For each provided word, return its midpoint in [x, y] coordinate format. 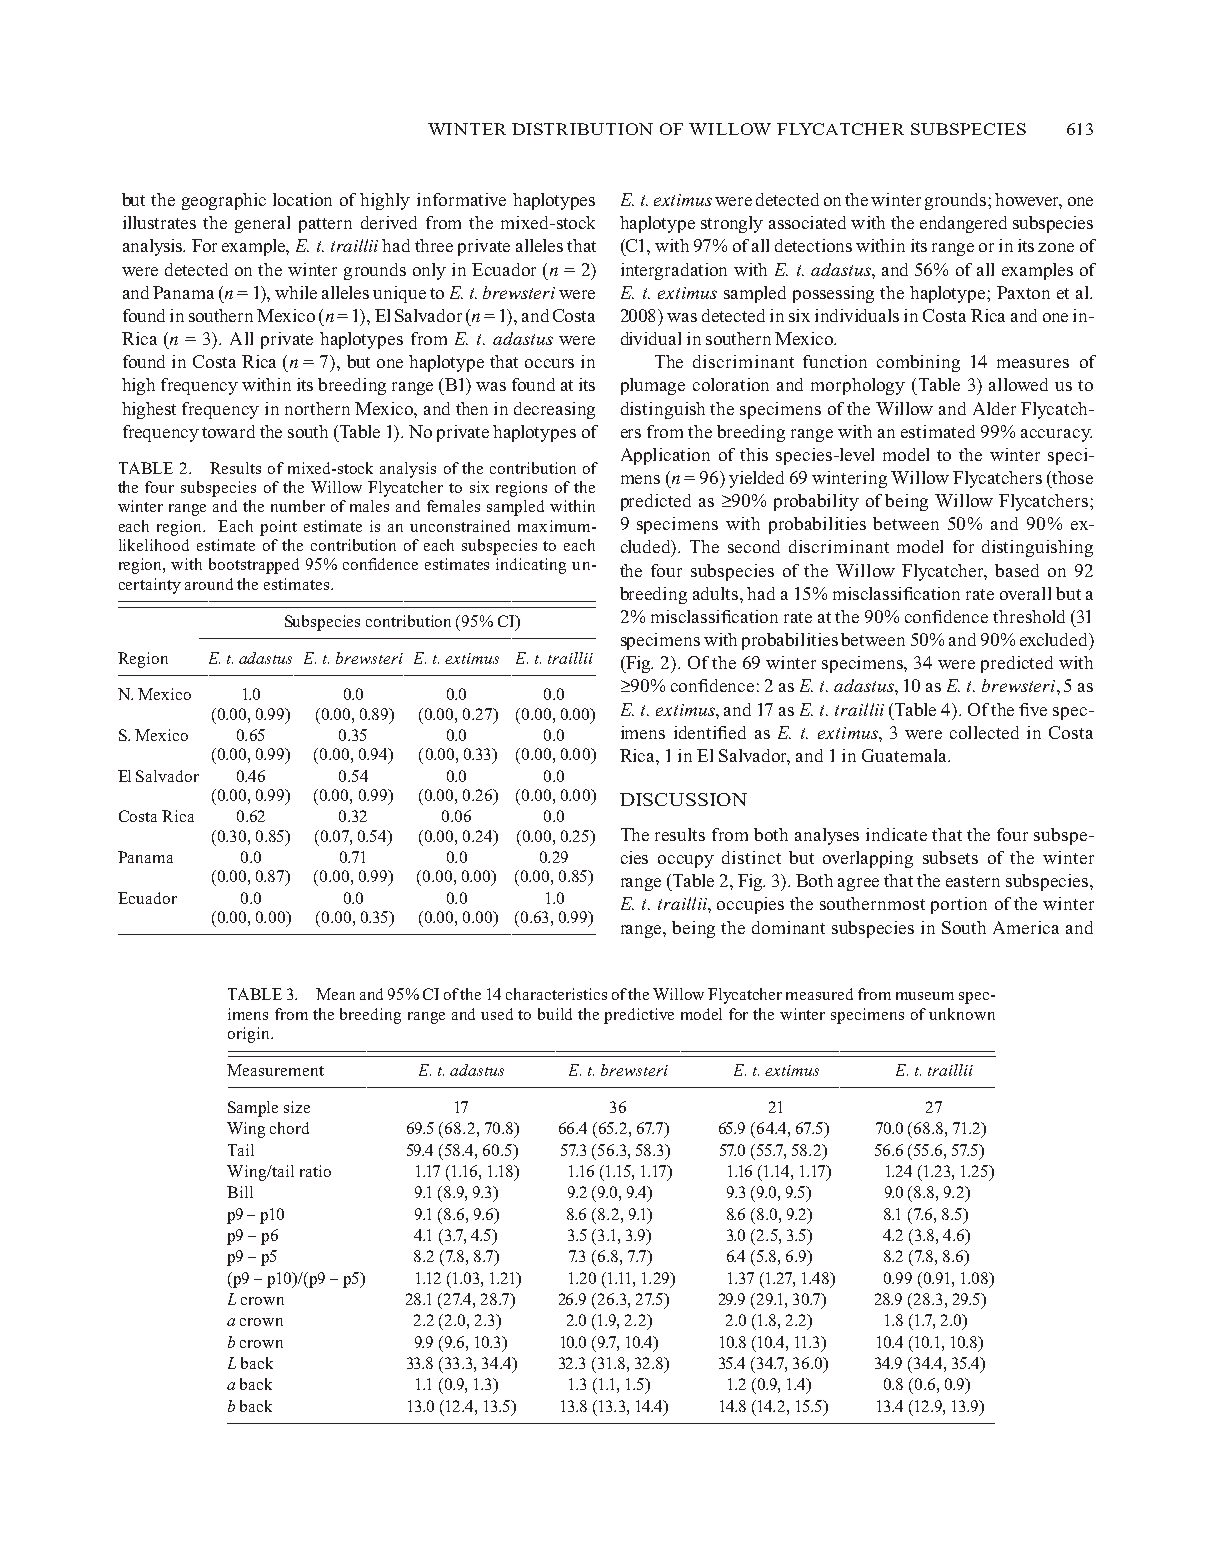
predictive [639, 1016]
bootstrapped [254, 566]
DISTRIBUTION [582, 129]
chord [289, 1128]
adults [717, 593]
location [302, 199]
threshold [1029, 616]
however [1028, 201]
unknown [962, 1014]
